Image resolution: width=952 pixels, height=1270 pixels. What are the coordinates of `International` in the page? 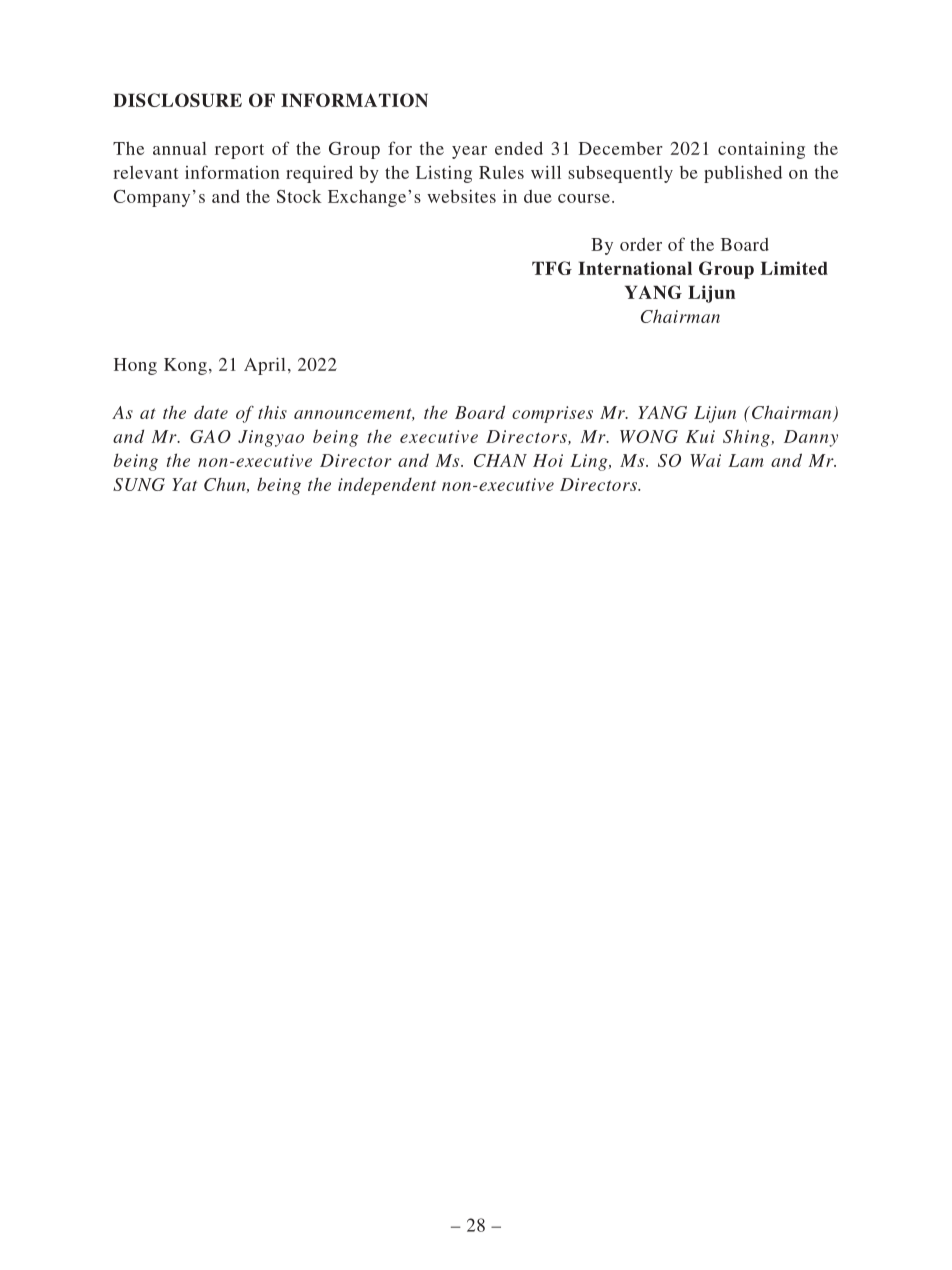 It's located at (635, 268).
